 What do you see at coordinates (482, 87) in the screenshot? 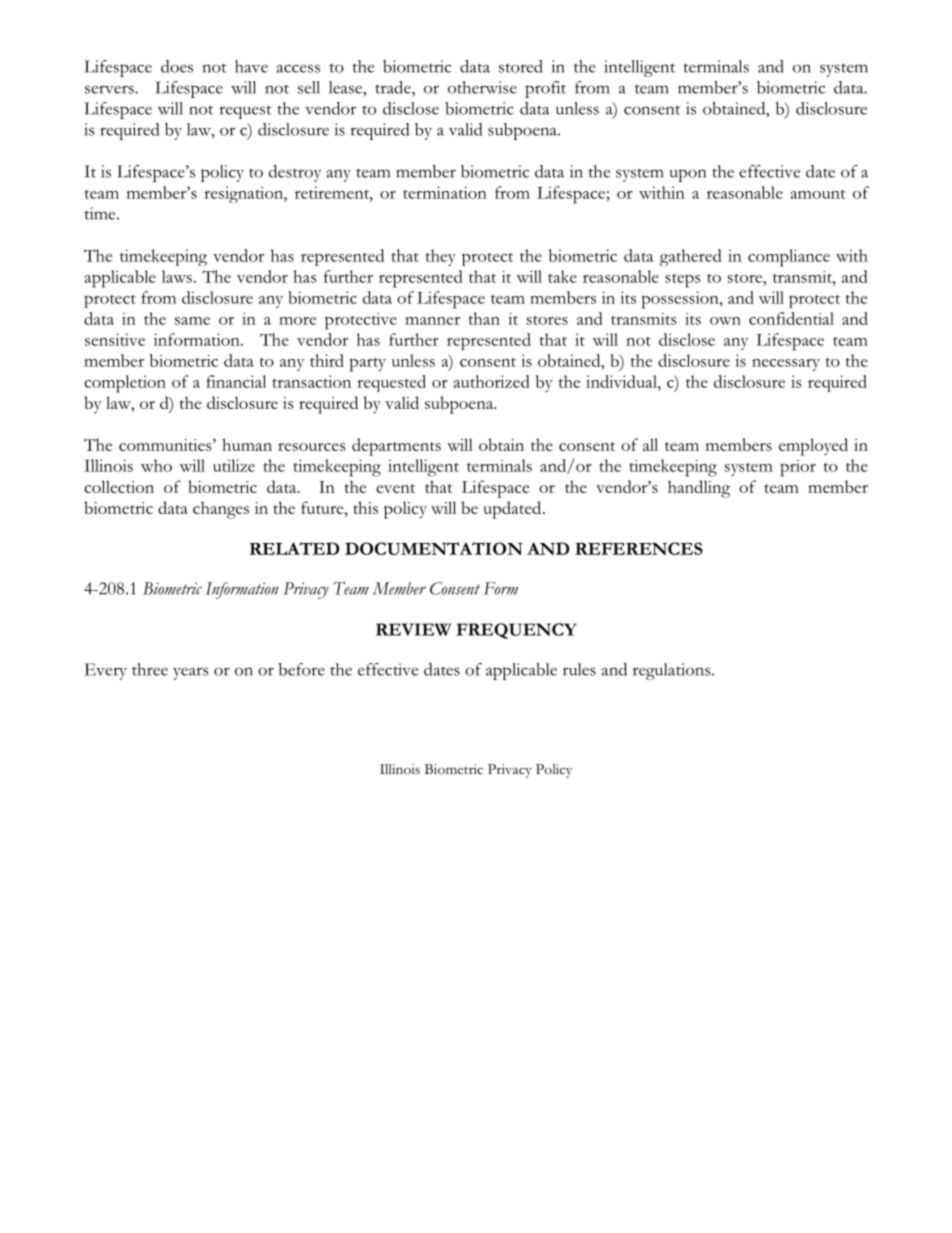
I see `otherwise` at bounding box center [482, 87].
